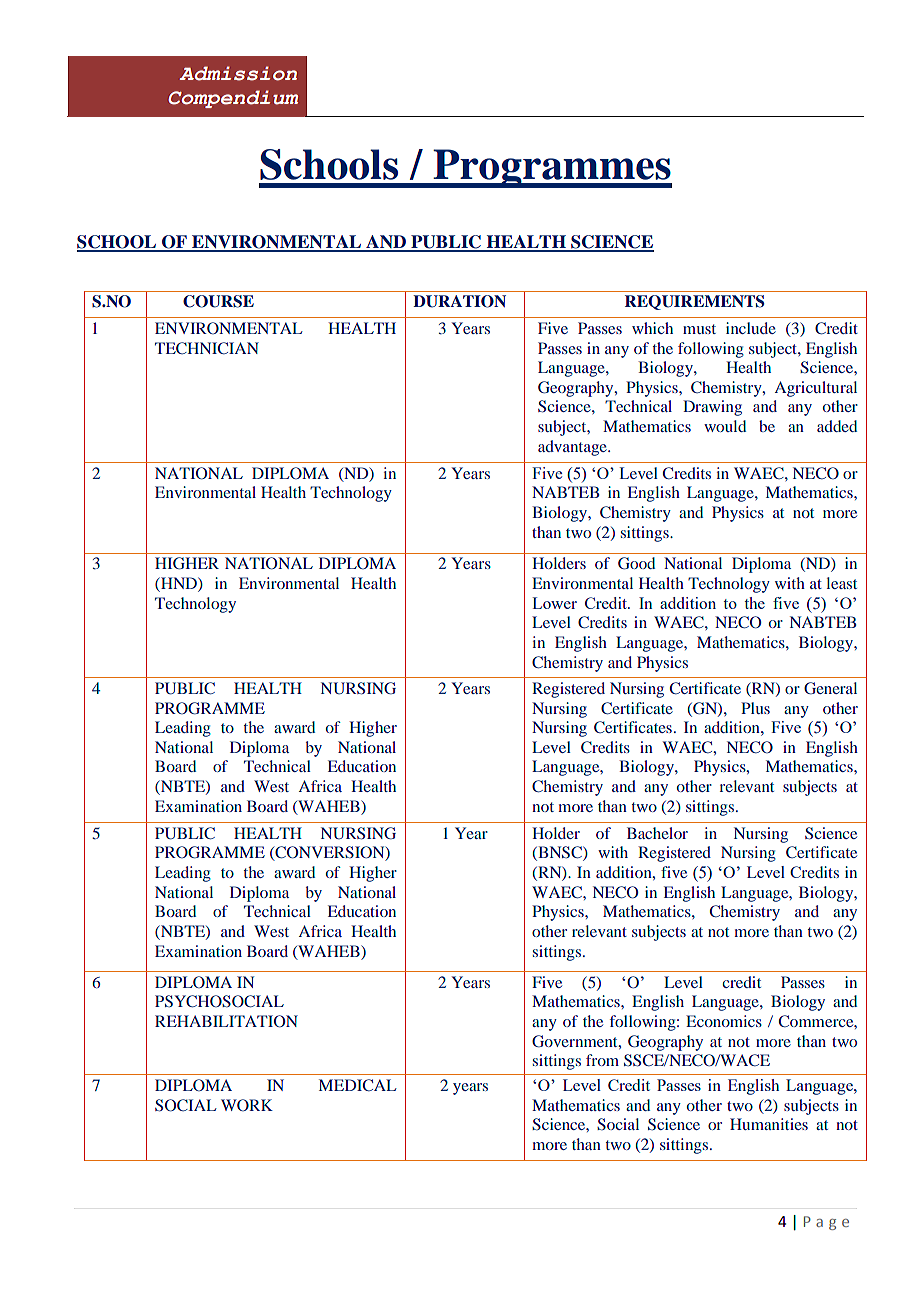 This screenshot has height=1308, width=924. What do you see at coordinates (247, 1105) in the screenshot?
I see `WORK` at bounding box center [247, 1105].
